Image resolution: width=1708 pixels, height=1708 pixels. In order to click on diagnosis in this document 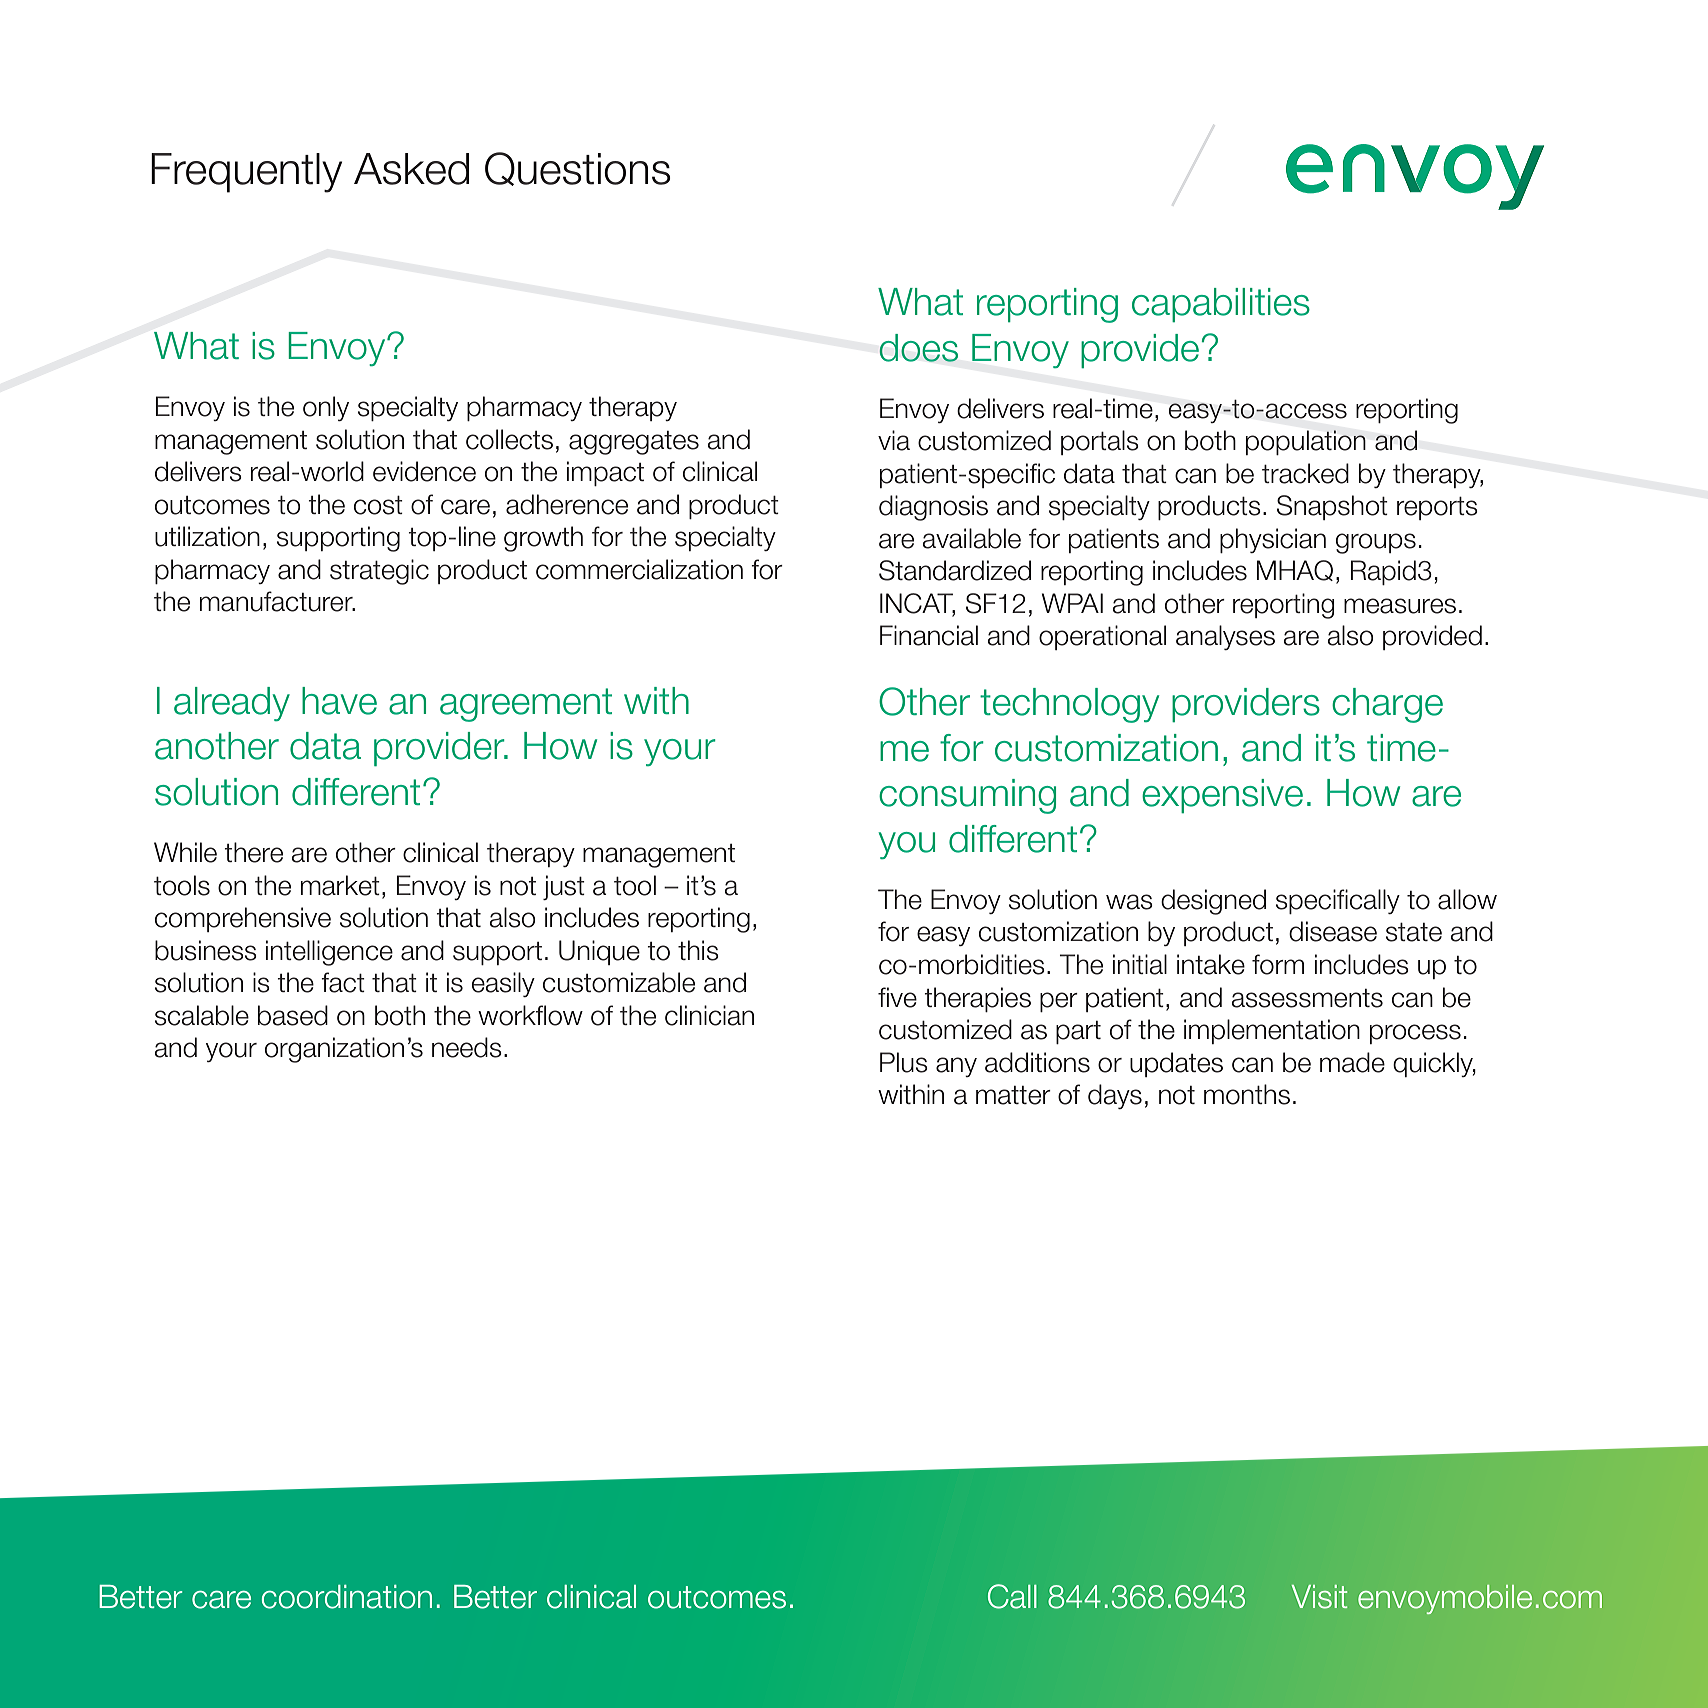, I will do `click(933, 508)`.
